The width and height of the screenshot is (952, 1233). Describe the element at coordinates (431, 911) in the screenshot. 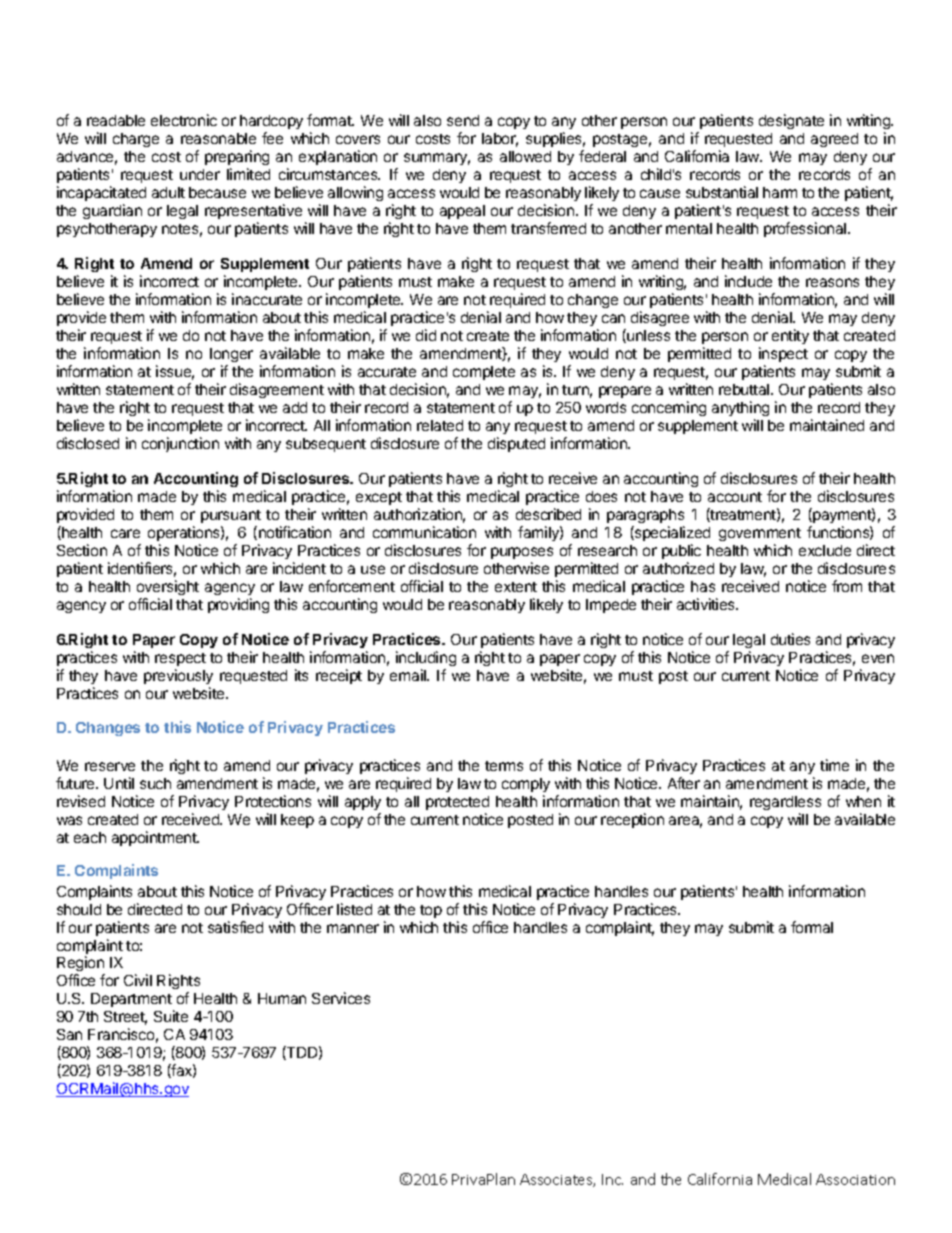

I see `top` at that location.
